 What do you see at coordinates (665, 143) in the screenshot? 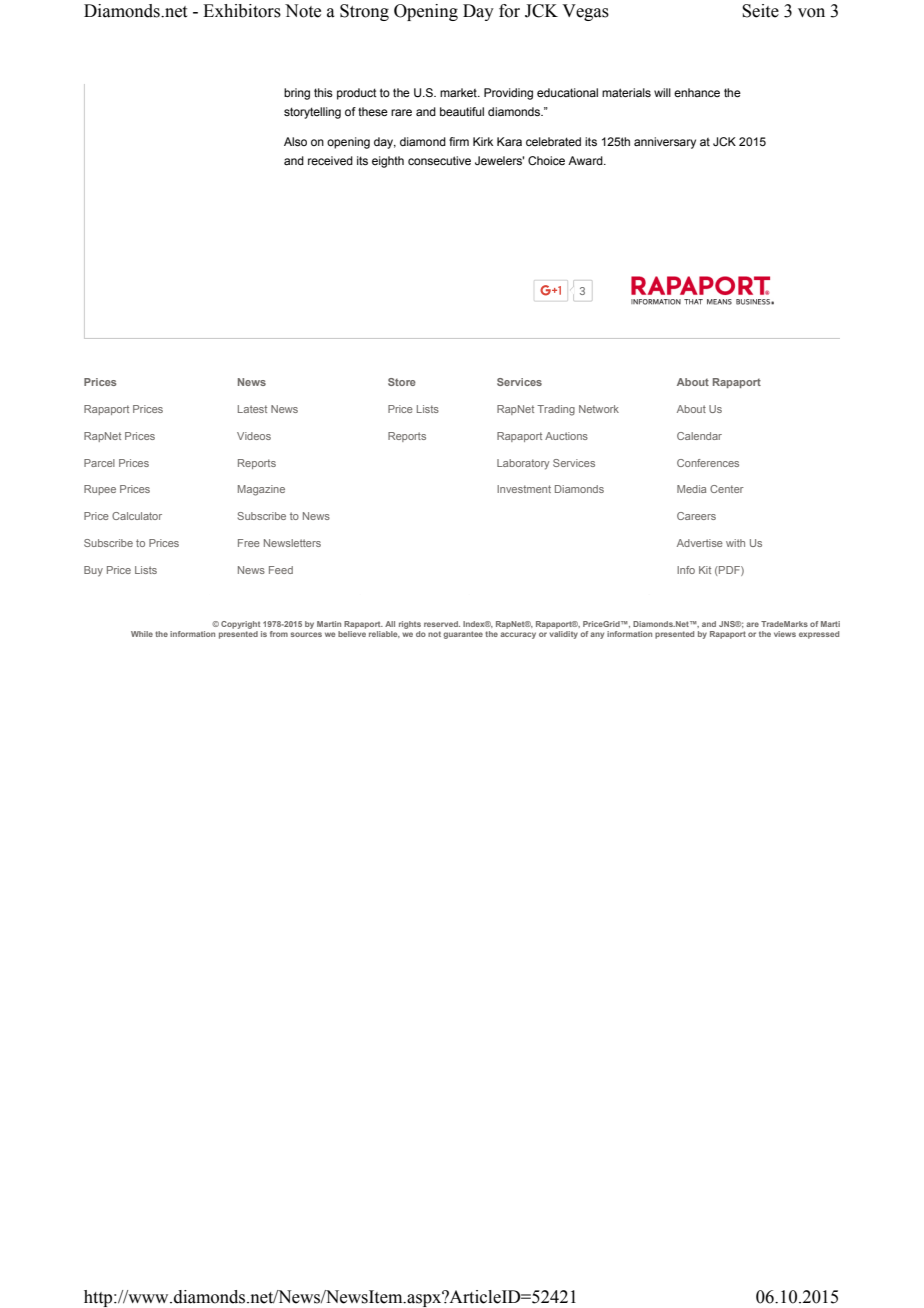
I see `anniversary` at bounding box center [665, 143].
